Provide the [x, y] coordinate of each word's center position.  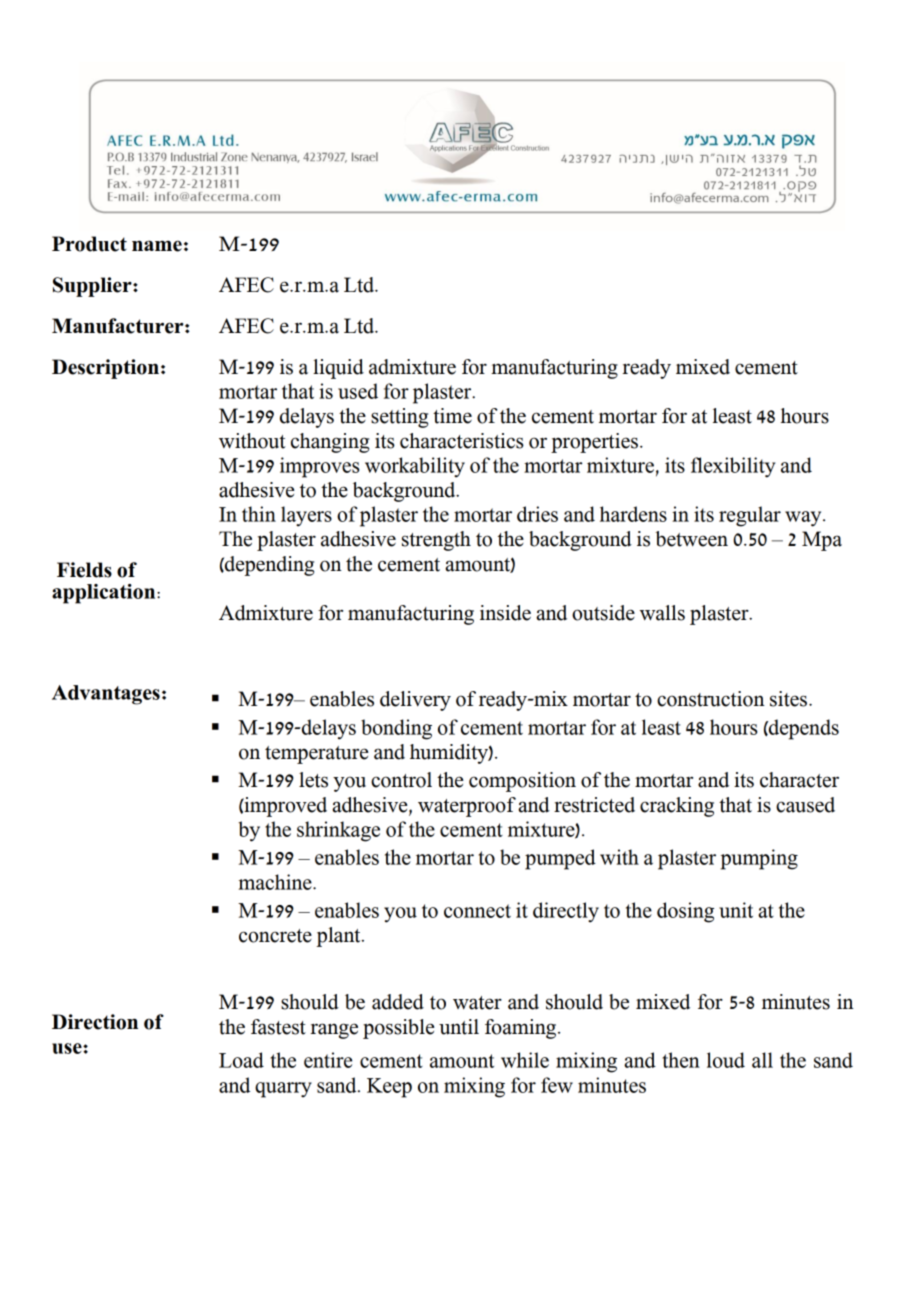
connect [477, 911]
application [105, 594]
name [157, 246]
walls [662, 613]
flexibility [733, 467]
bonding [396, 729]
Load [241, 1060]
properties [594, 443]
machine [276, 882]
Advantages [106, 695]
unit [736, 910]
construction [711, 699]
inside [505, 613]
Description [105, 369]
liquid [338, 369]
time [452, 416]
